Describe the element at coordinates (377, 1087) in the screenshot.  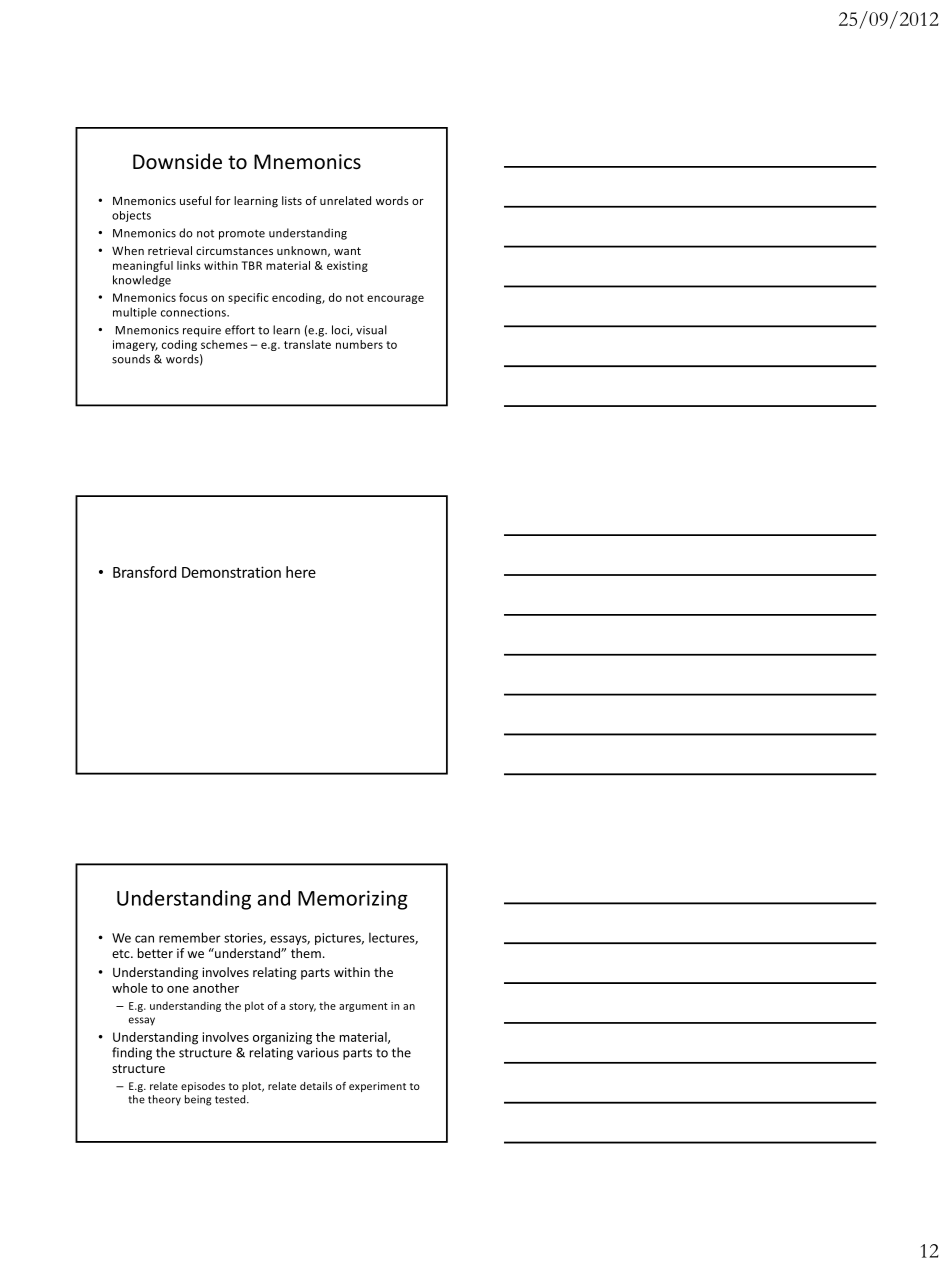
I see `experiment` at that location.
